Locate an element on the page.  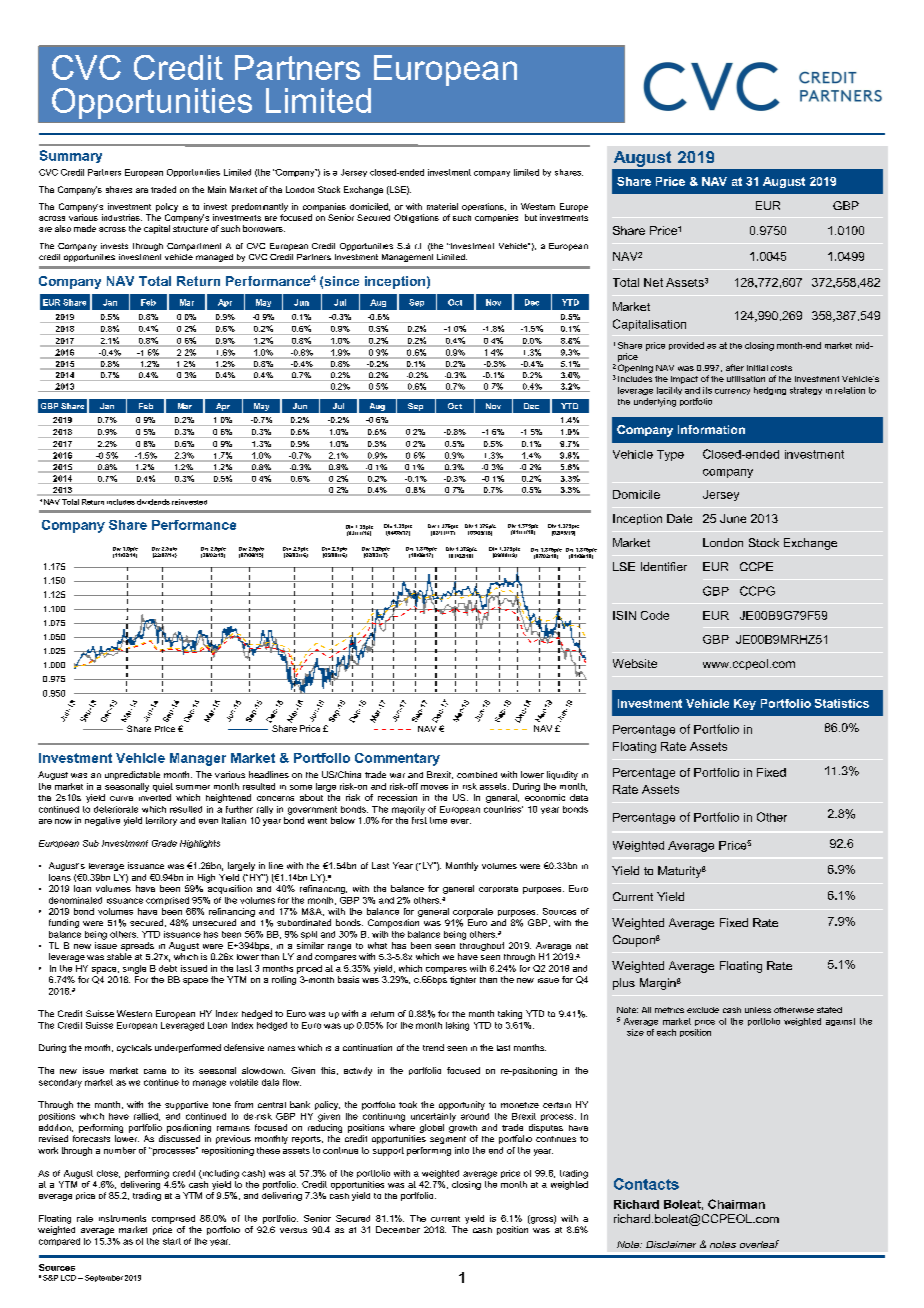
industries is located at coordinates (122, 217).
